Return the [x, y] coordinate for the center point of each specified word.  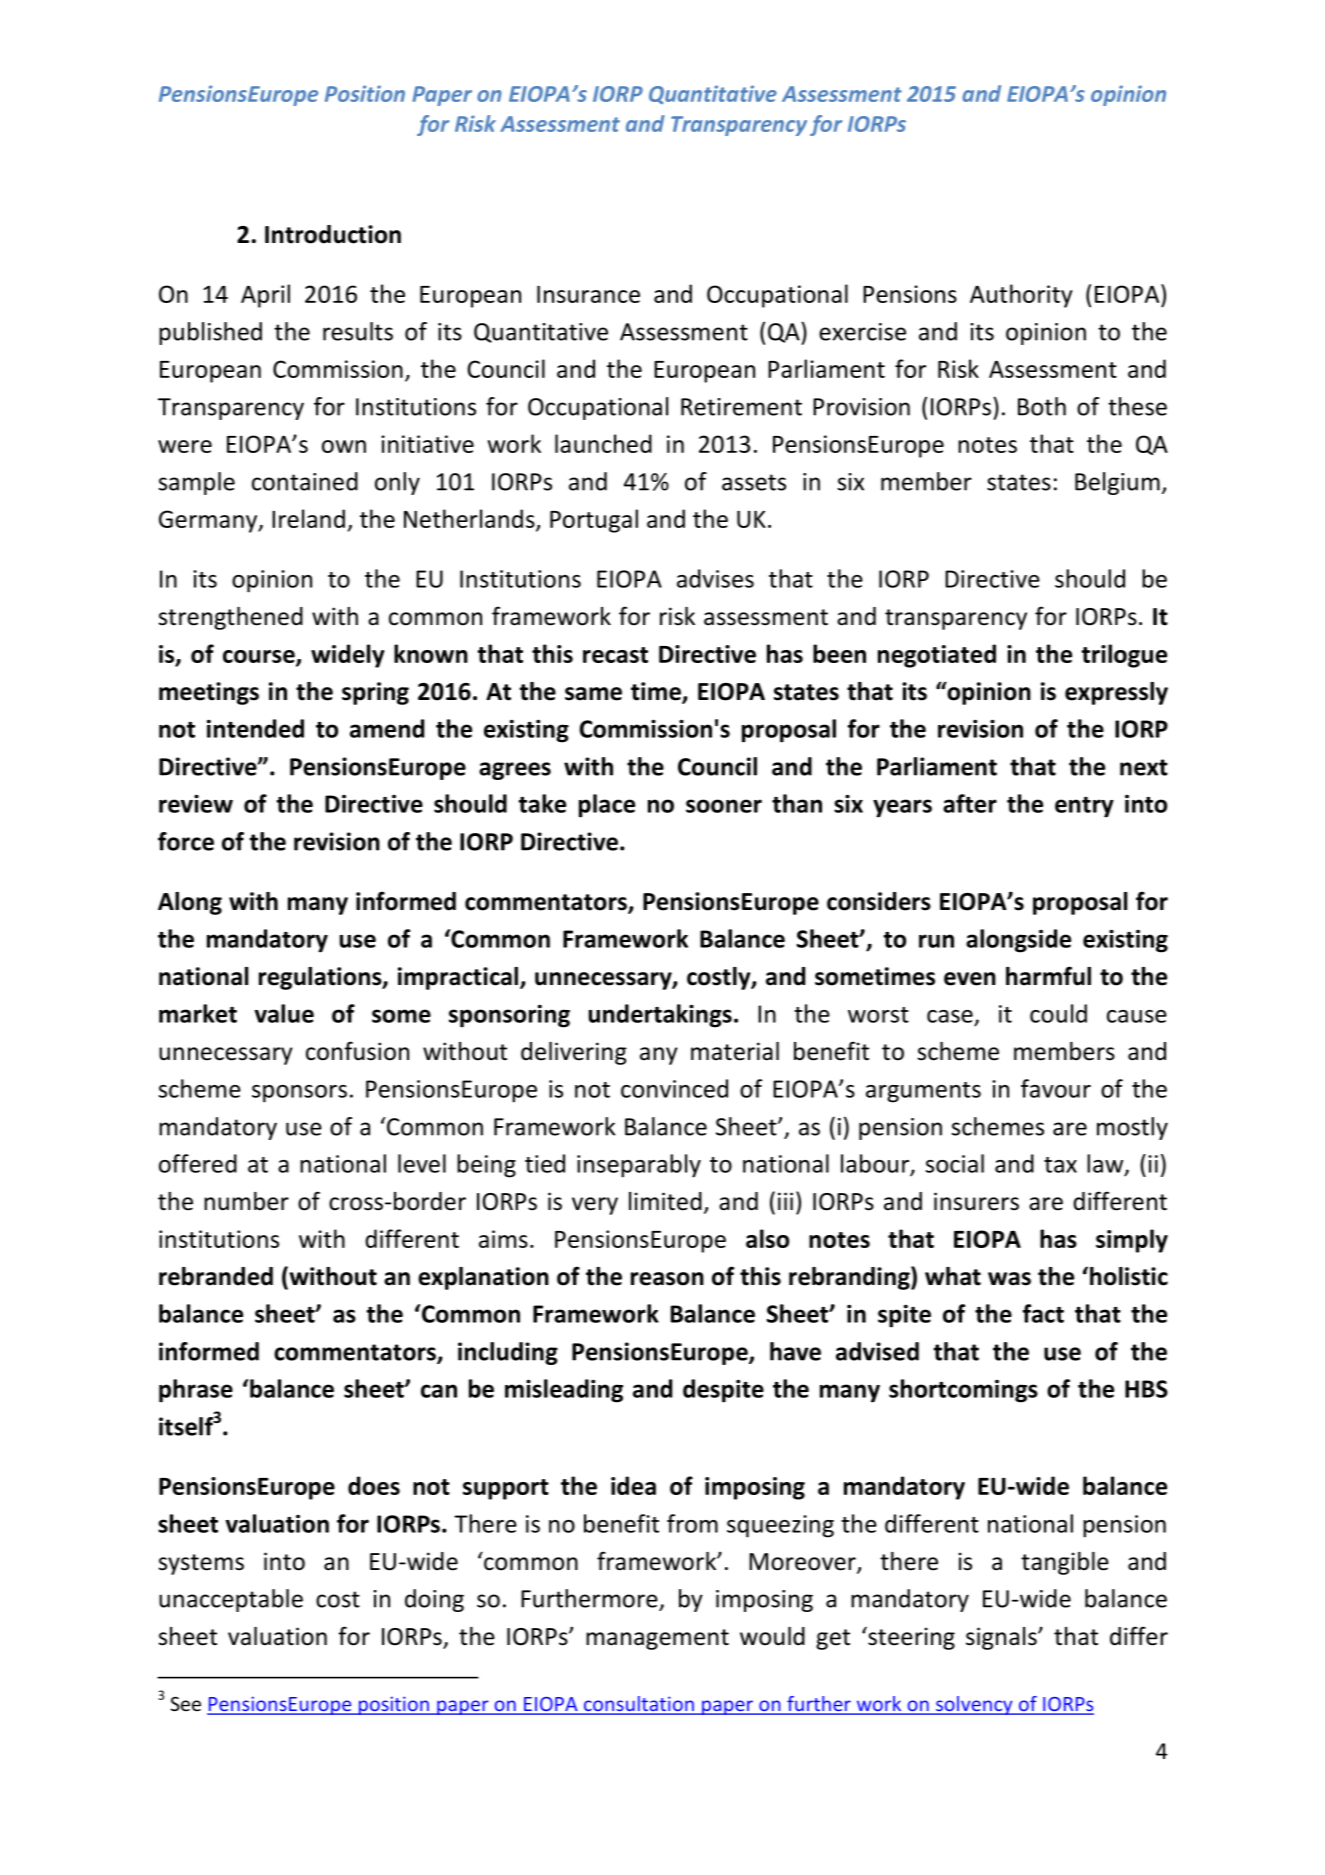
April [265, 296]
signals [1002, 1638]
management [657, 1639]
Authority [1021, 296]
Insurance [588, 294]
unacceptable [231, 1600]
